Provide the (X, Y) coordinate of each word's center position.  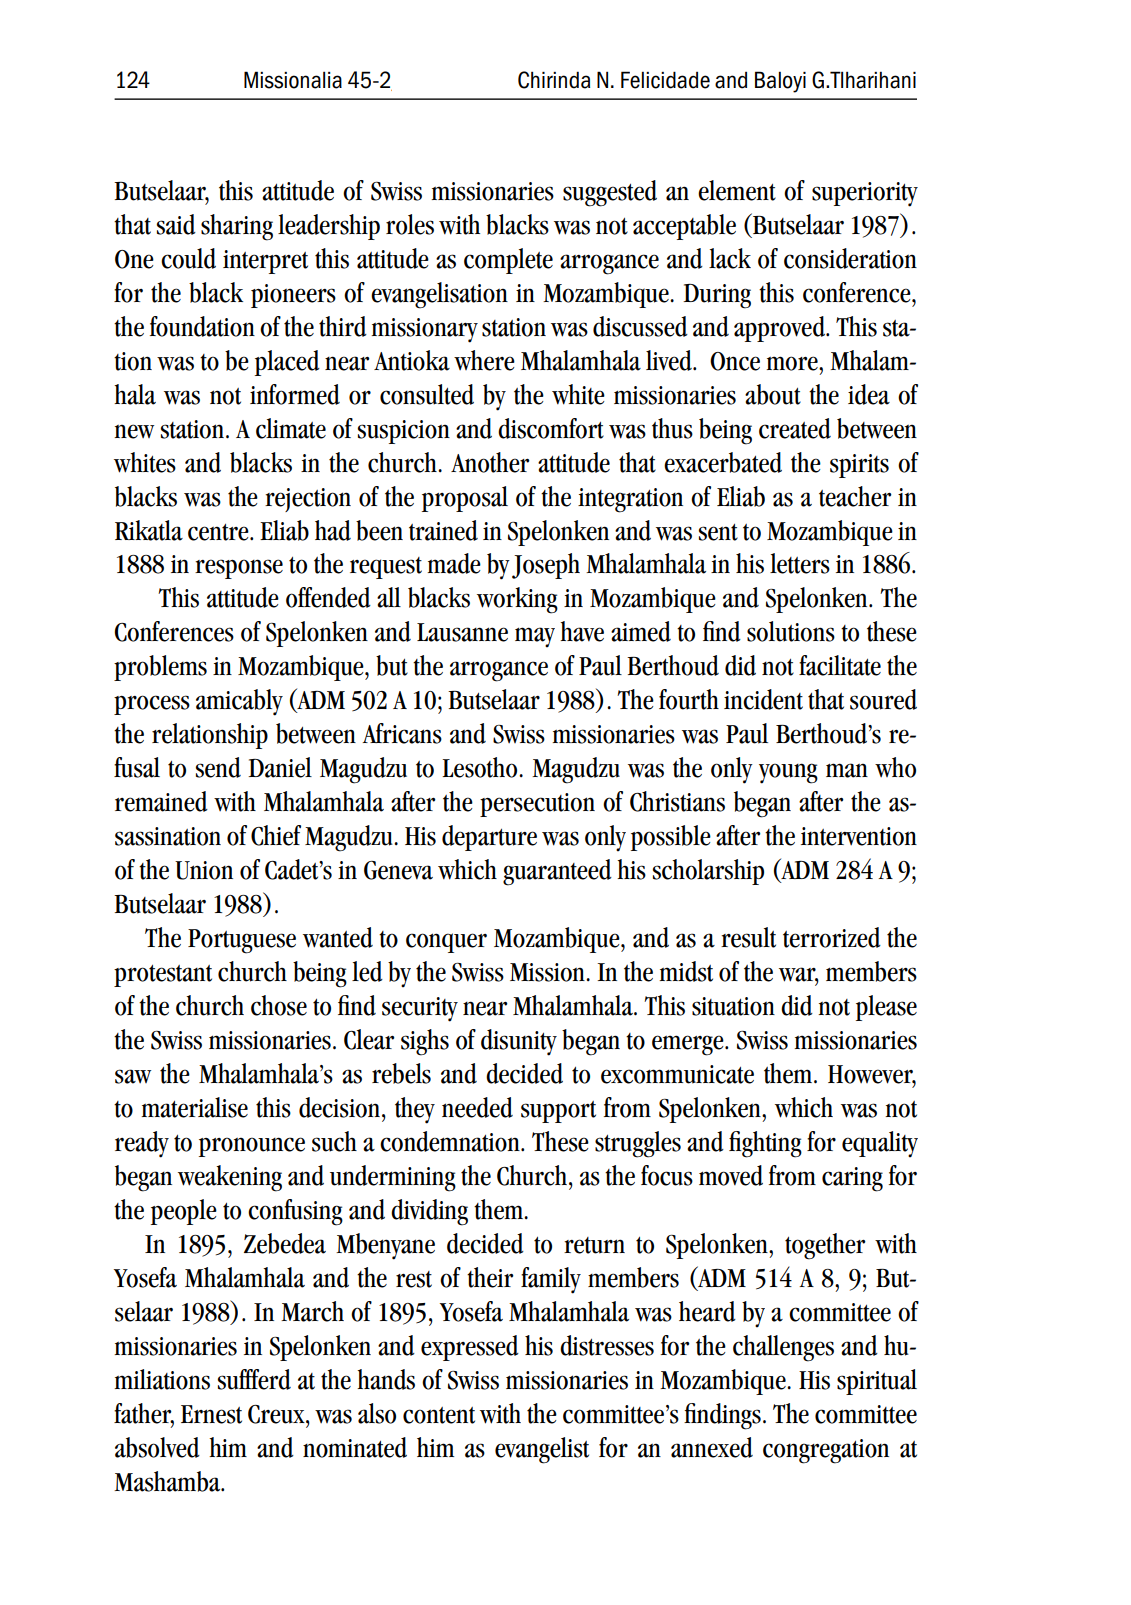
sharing (237, 227)
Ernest (211, 1414)
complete (508, 261)
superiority (865, 194)
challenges (783, 1348)
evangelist (542, 1450)
